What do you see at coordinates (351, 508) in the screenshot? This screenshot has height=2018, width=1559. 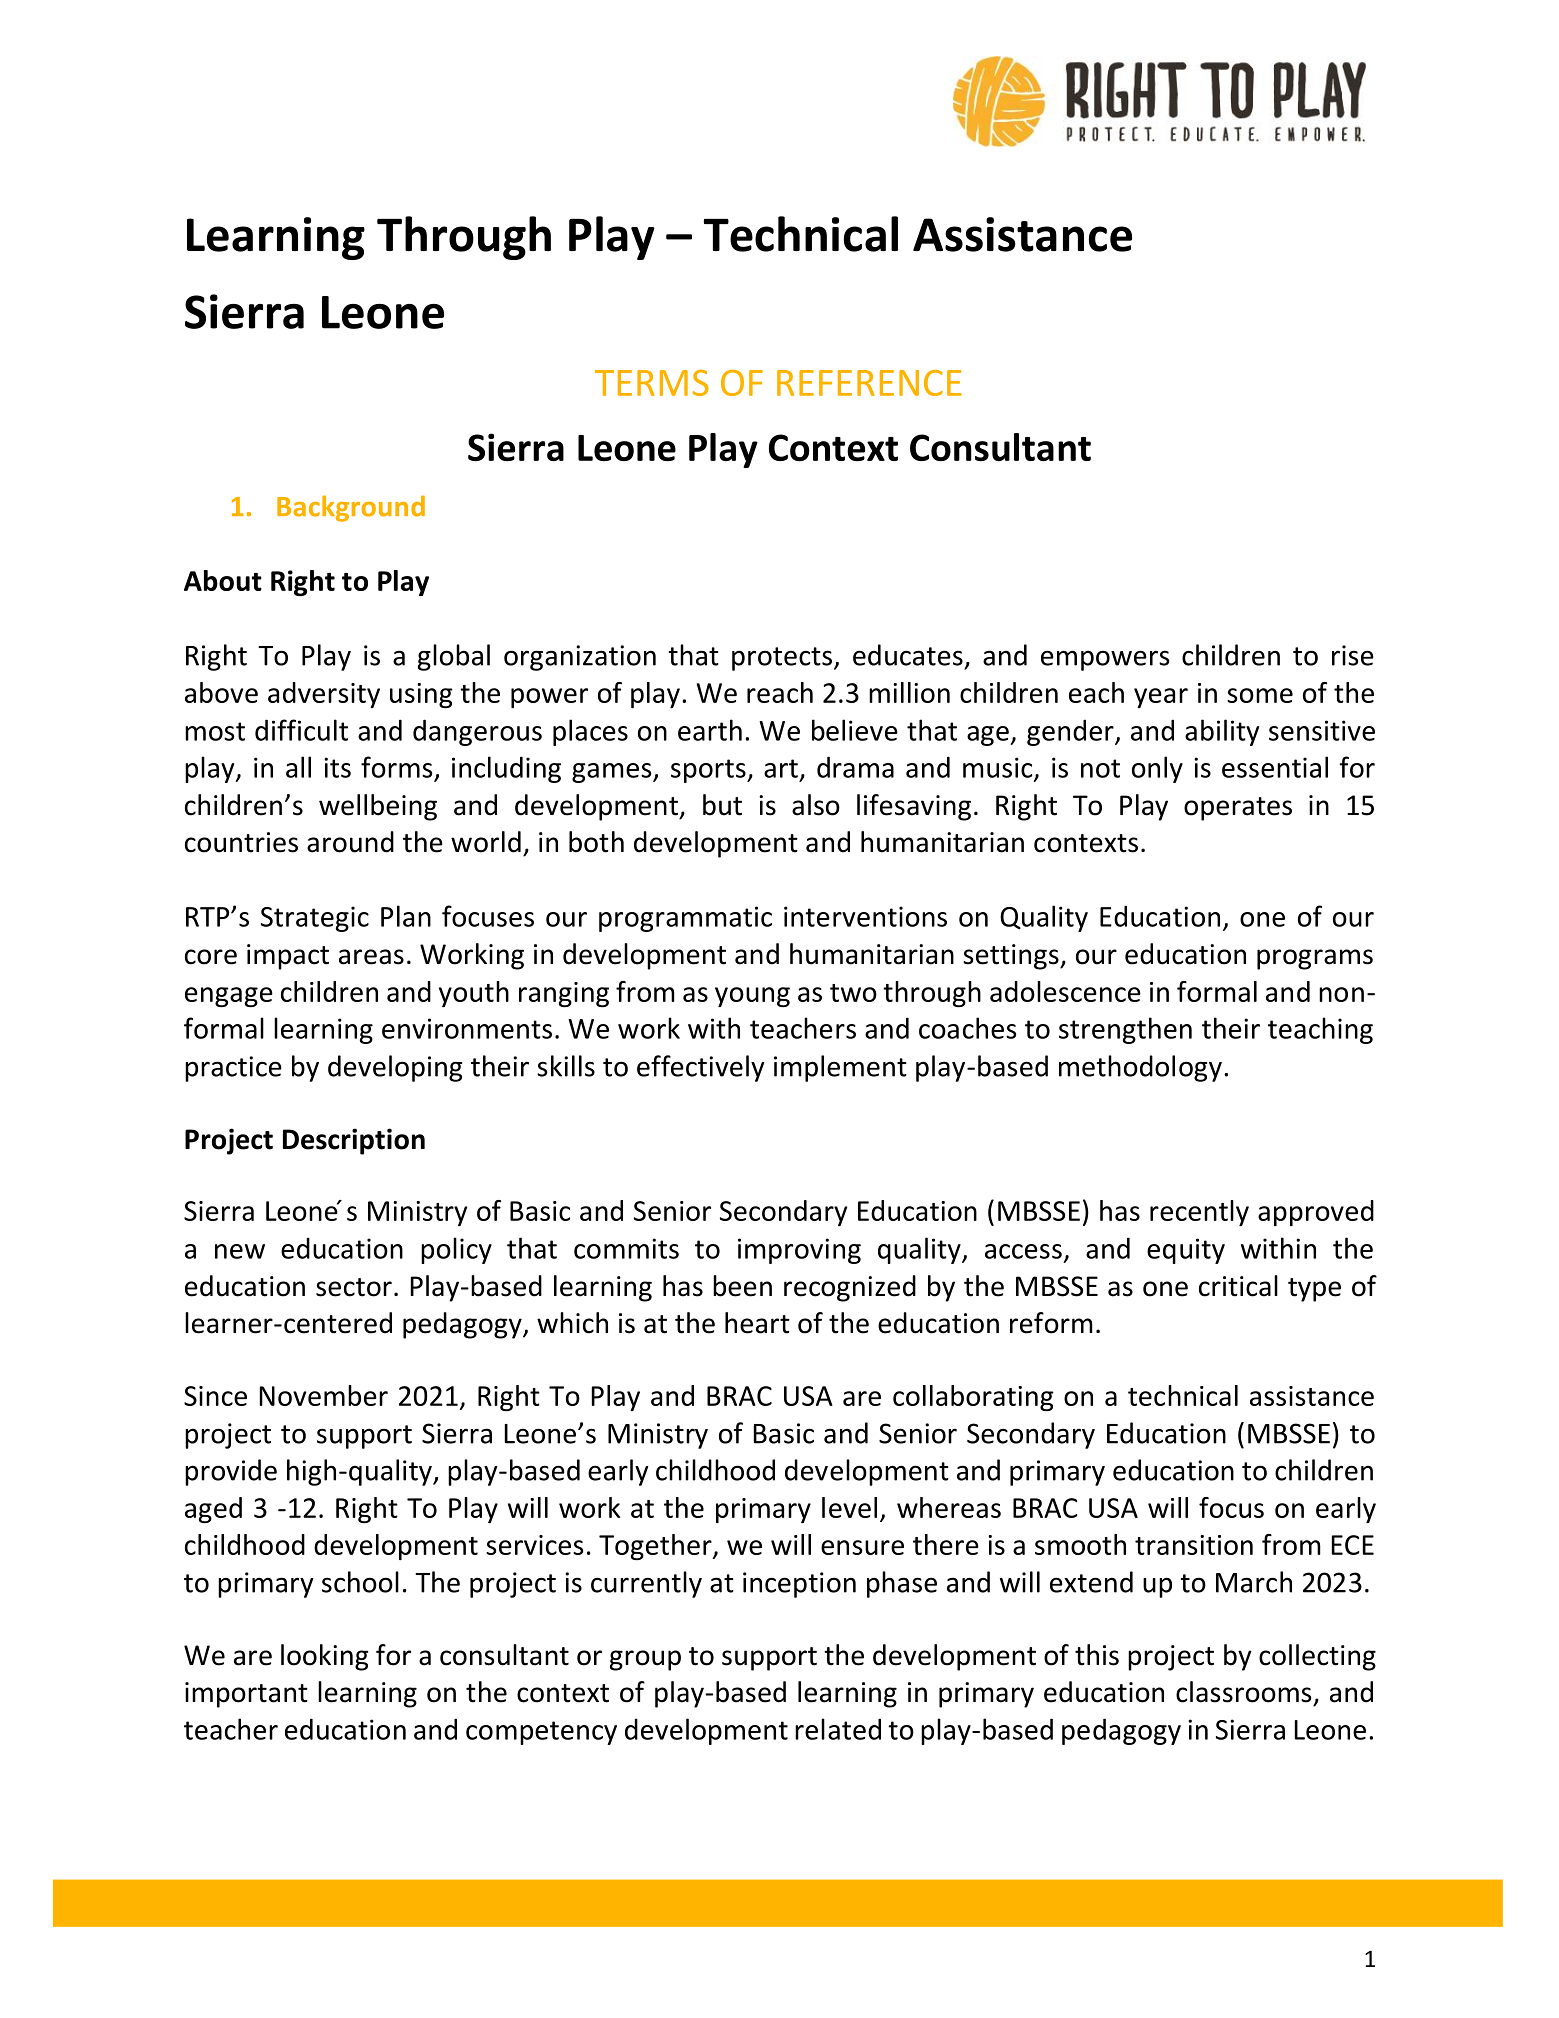 I see `Background` at bounding box center [351, 508].
